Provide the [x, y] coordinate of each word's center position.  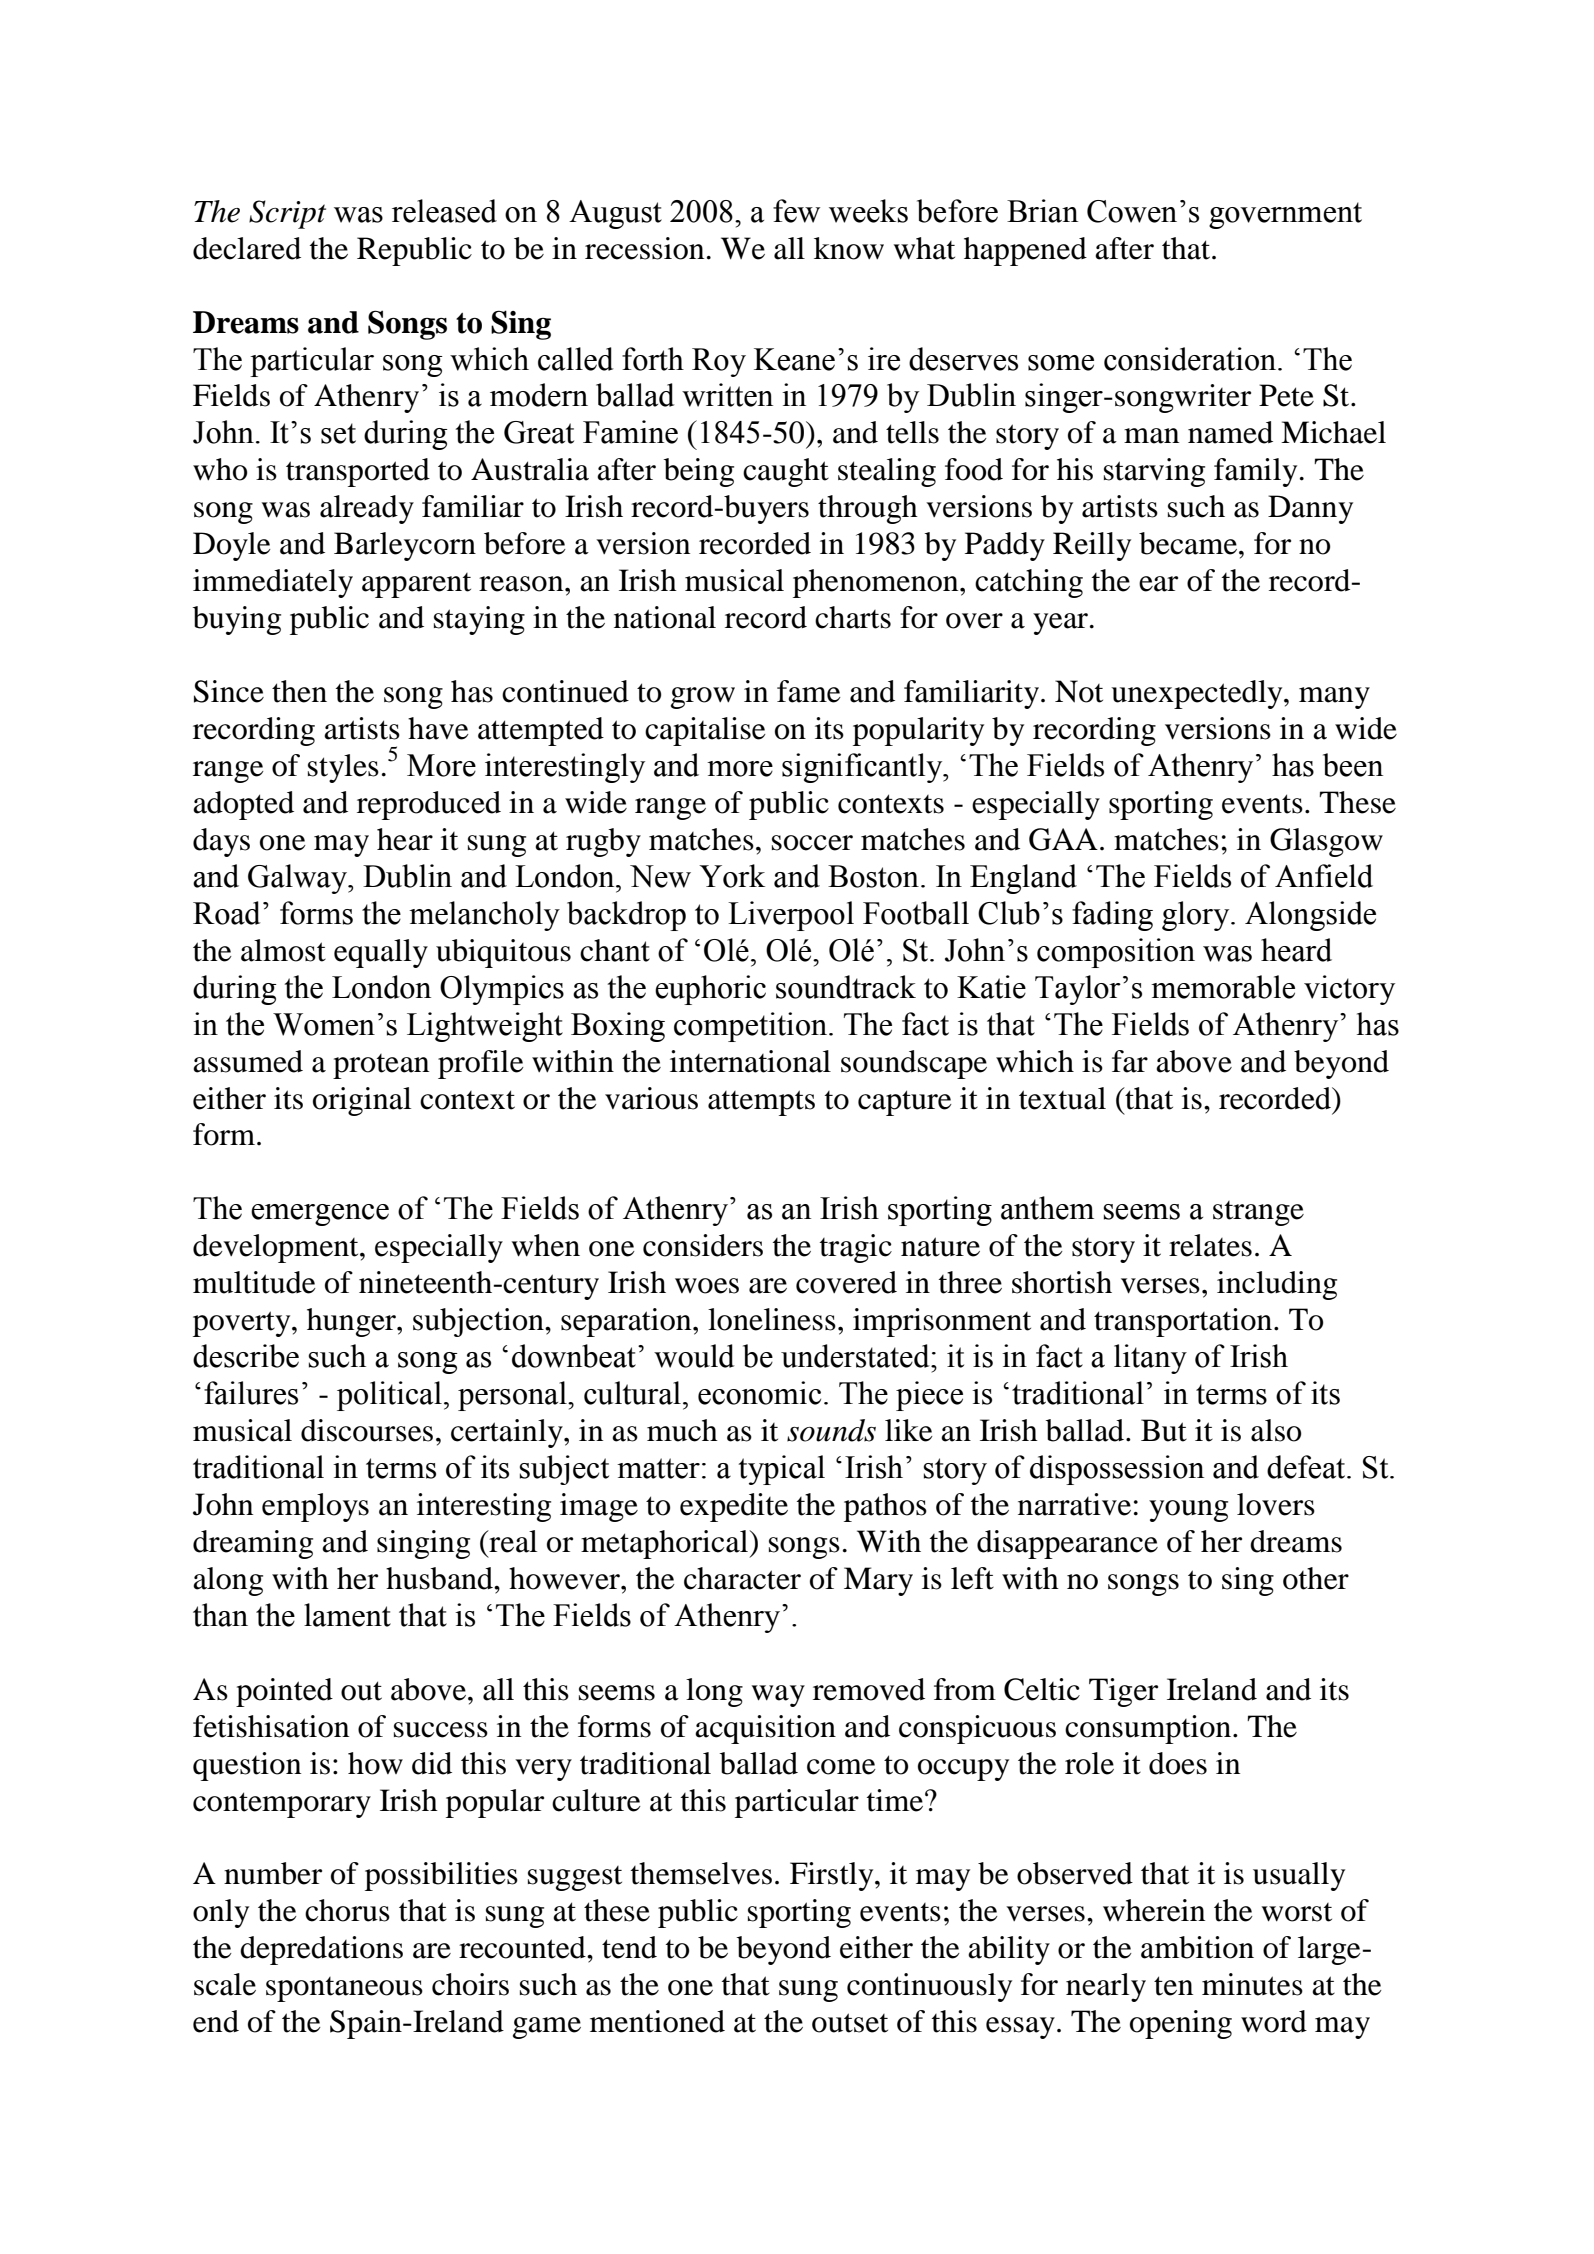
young [1188, 1511]
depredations [321, 1950]
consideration [1191, 359]
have [438, 728]
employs [315, 1507]
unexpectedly [1198, 694]
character [742, 1578]
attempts [761, 1103]
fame [809, 691]
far [1130, 1061]
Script [287, 214]
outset [850, 2023]
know [849, 248]
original [362, 1101]
